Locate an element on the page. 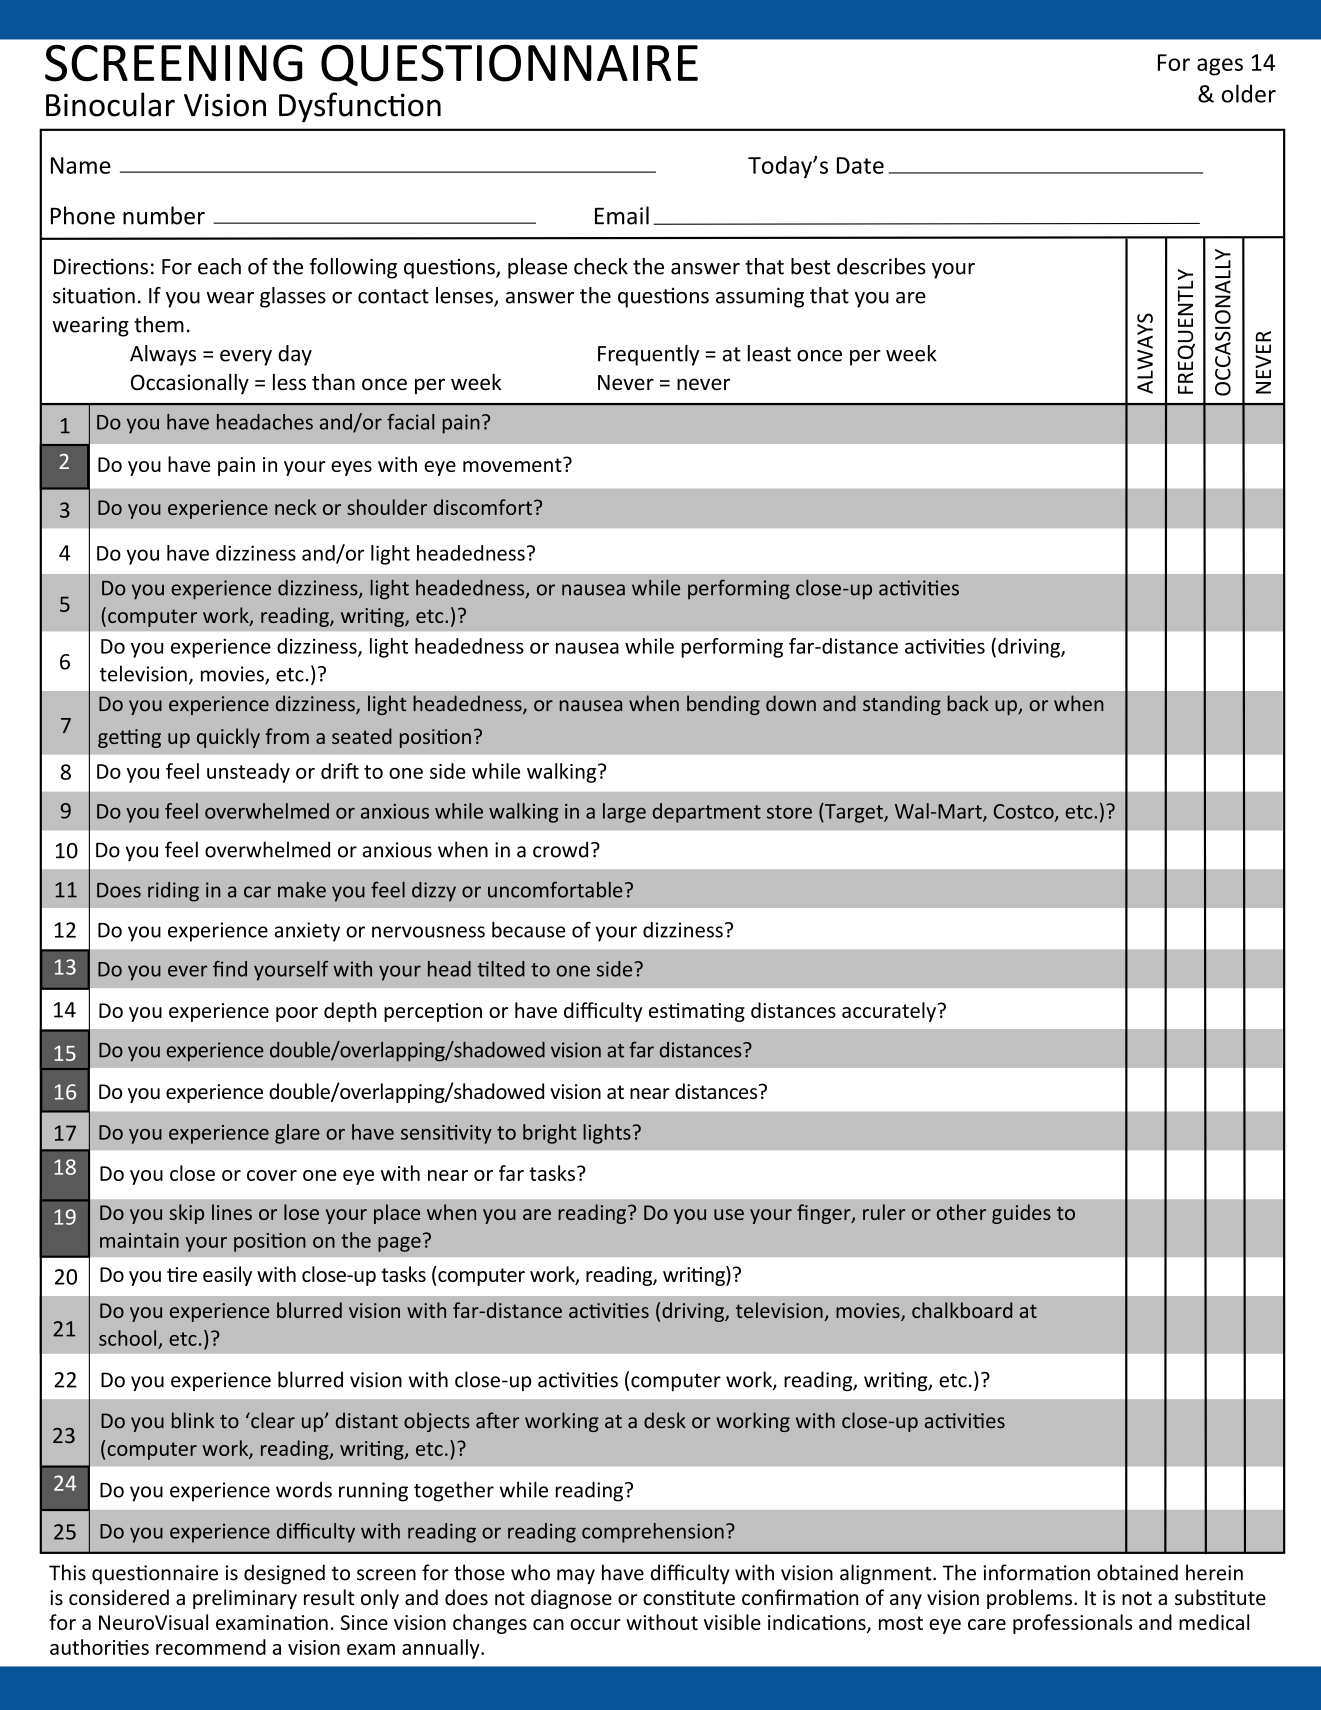 This document has height=1710, width=1321. Costco is located at coordinates (1025, 812).
